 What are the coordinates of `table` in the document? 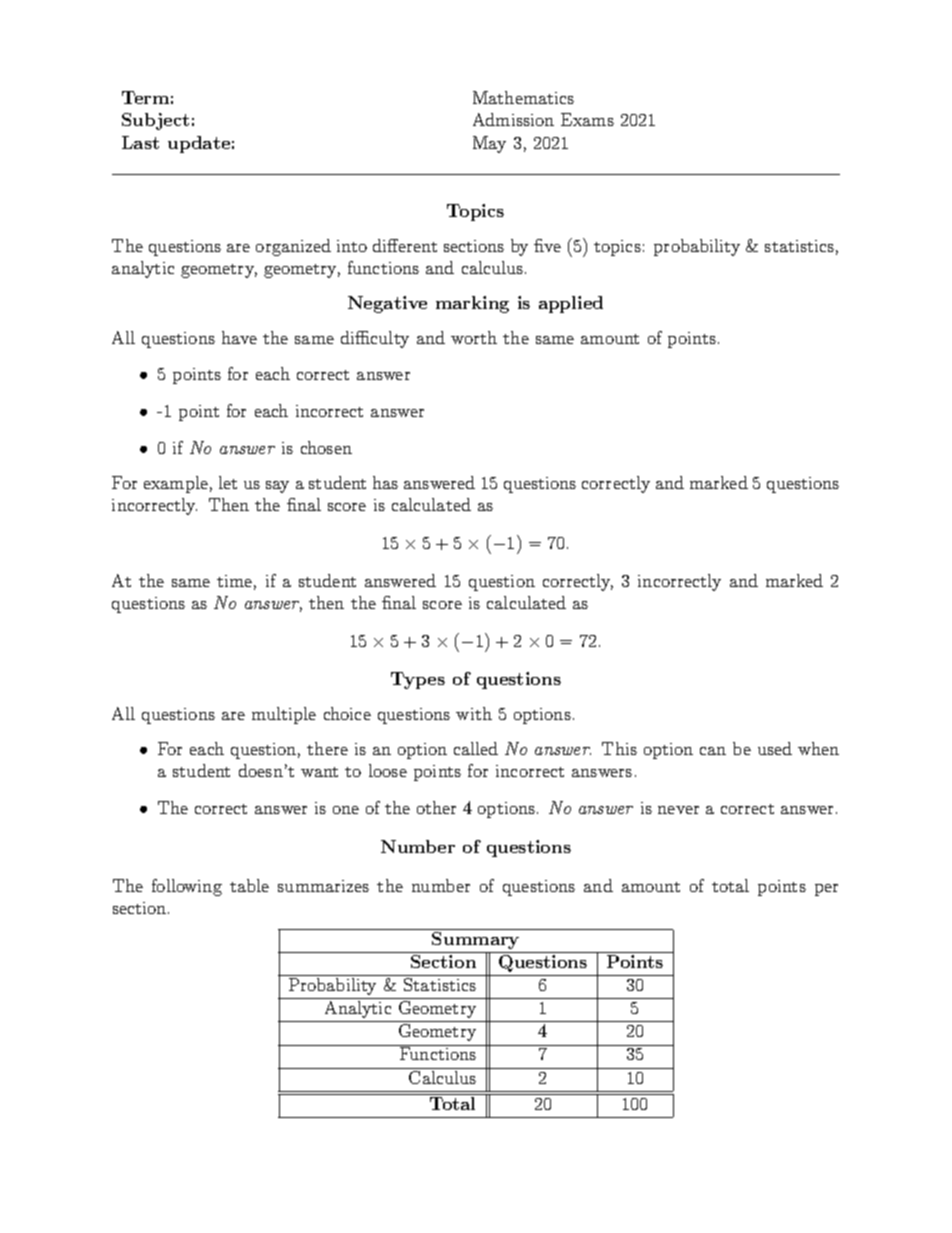 It's located at (249, 885).
